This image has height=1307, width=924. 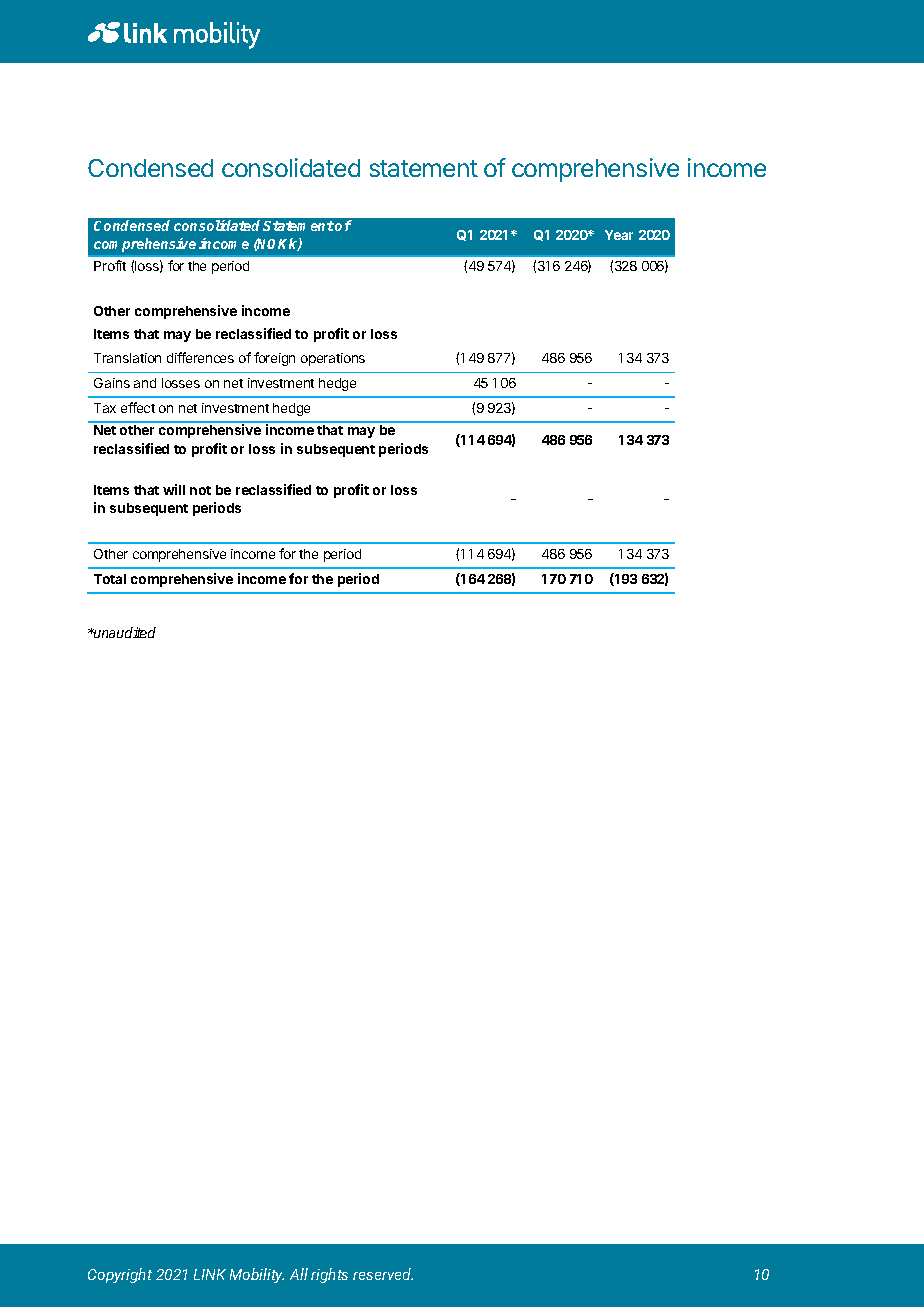 I want to click on differences, so click(x=200, y=357).
